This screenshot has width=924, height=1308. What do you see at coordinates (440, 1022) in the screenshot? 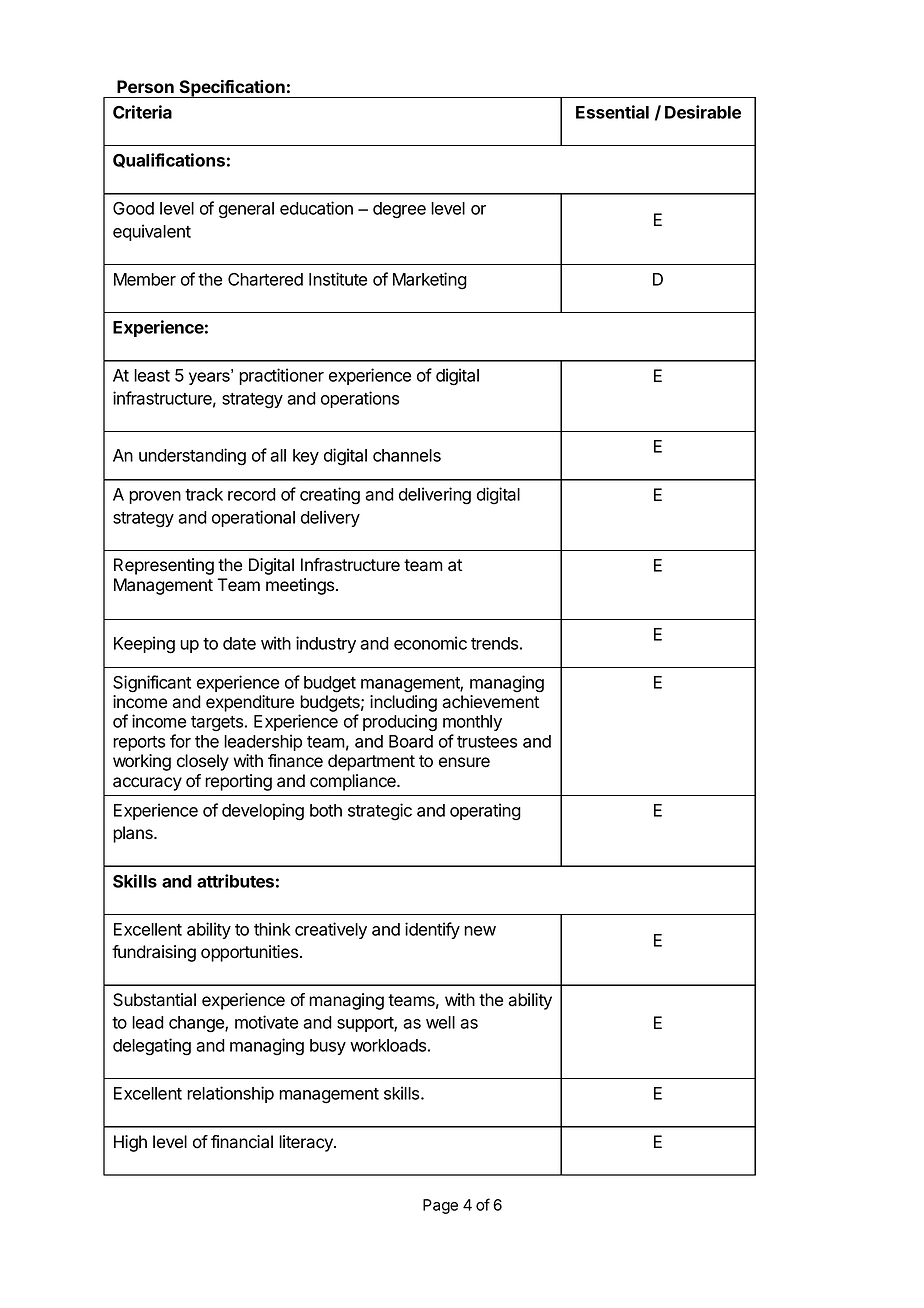
I see `well` at bounding box center [440, 1022].
